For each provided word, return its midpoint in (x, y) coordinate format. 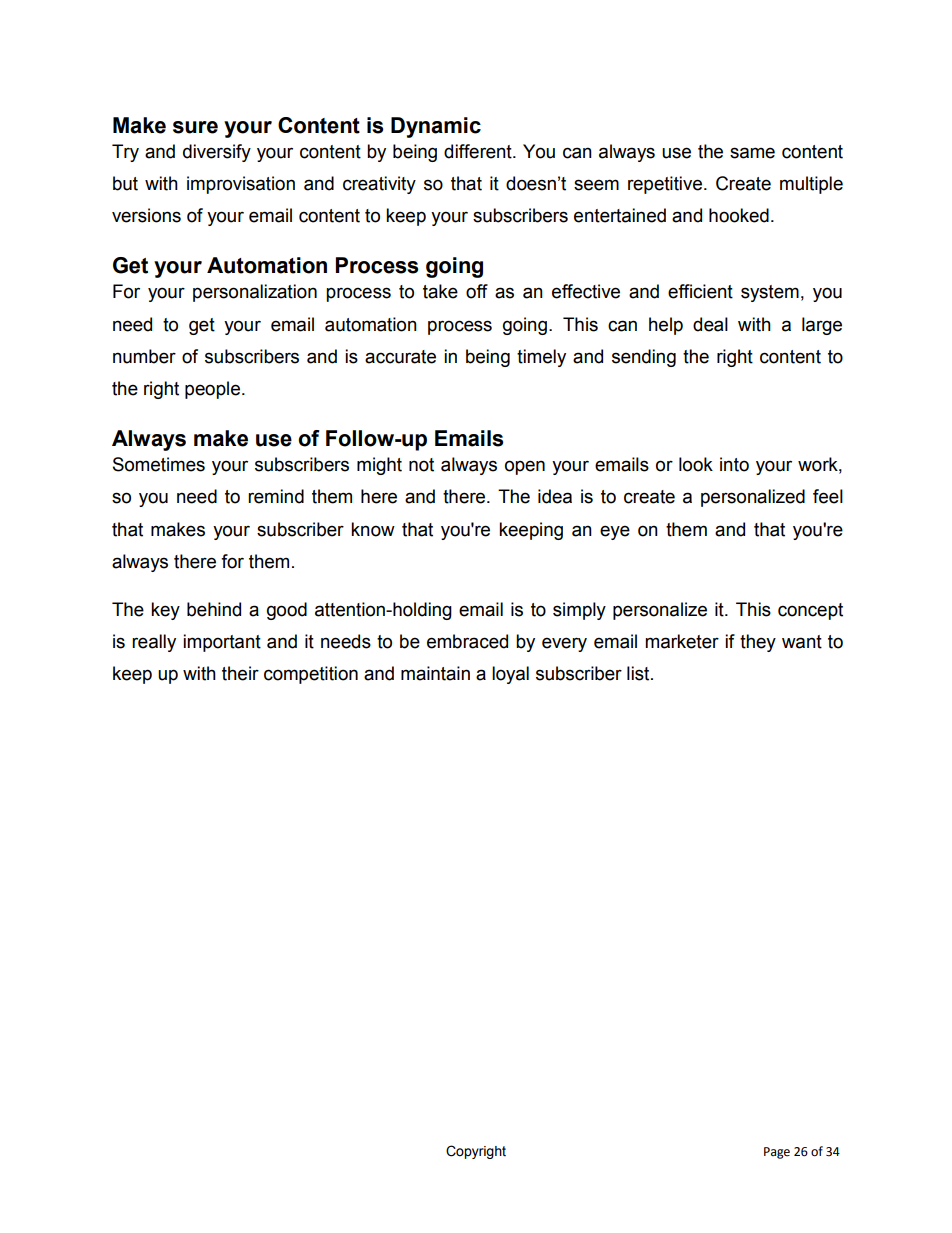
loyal (510, 675)
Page (777, 1153)
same (752, 153)
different (479, 151)
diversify (217, 153)
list (639, 673)
